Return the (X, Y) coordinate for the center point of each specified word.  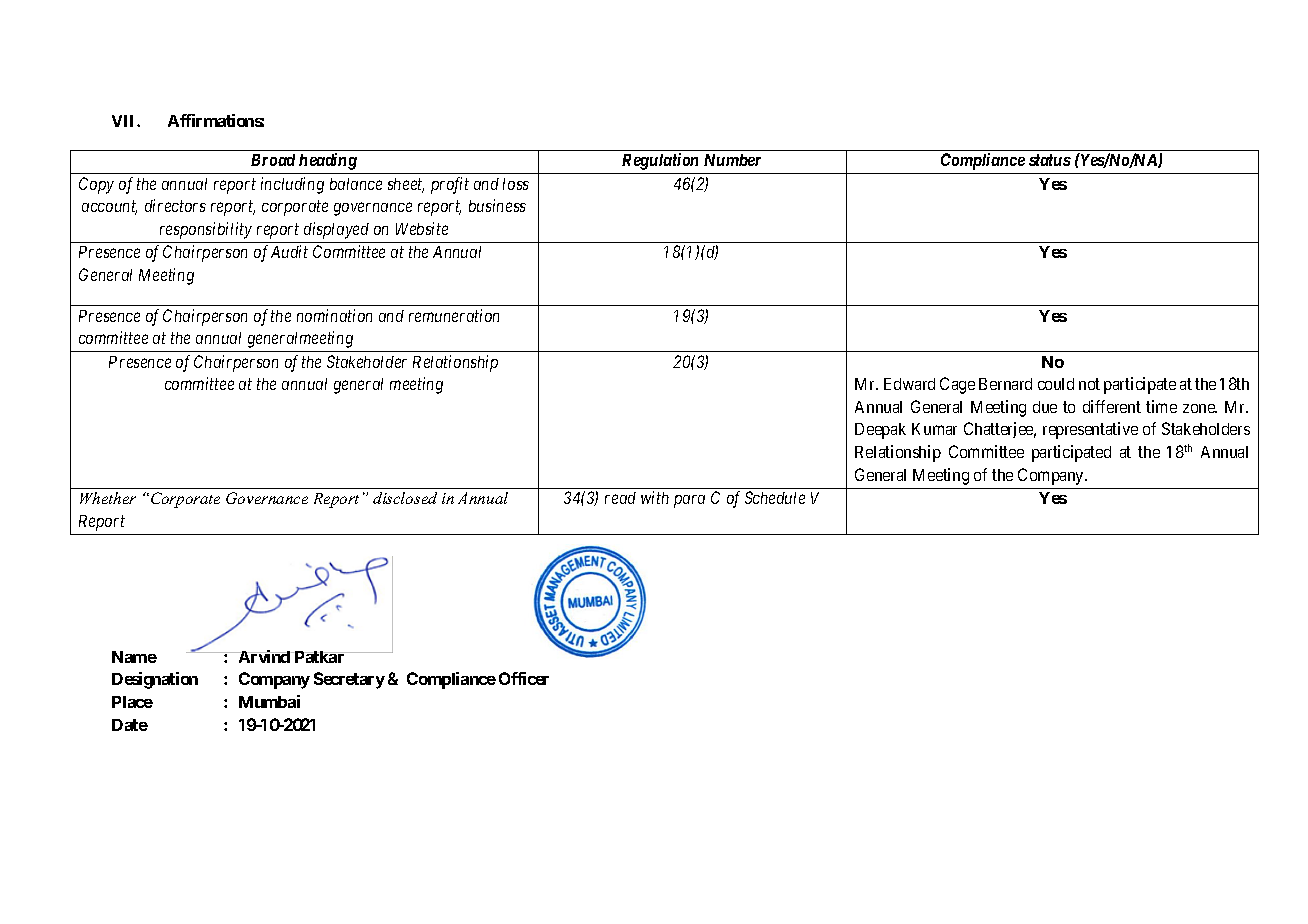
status (1050, 160)
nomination (334, 315)
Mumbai (269, 701)
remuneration (454, 315)
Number (732, 160)
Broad (273, 160)
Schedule (775, 497)
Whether (108, 498)
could (1056, 384)
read (620, 498)
